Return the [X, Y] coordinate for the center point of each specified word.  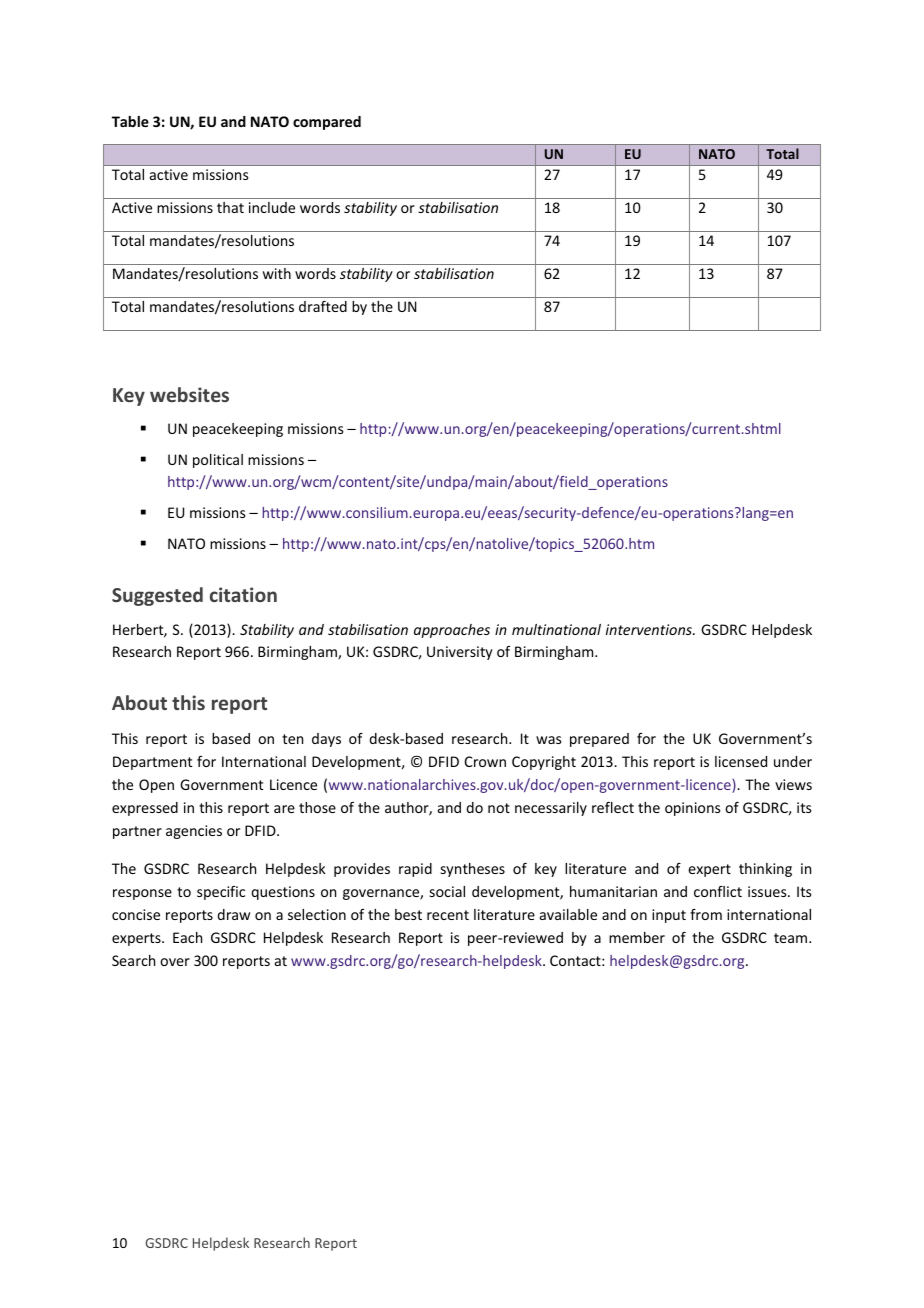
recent [448, 915]
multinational [556, 629]
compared [327, 123]
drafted [323, 306]
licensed [741, 761]
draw [233, 914]
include [272, 207]
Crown [485, 761]
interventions [650, 629]
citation [243, 594]
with [277, 273]
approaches [452, 631]
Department [152, 763]
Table [130, 121]
